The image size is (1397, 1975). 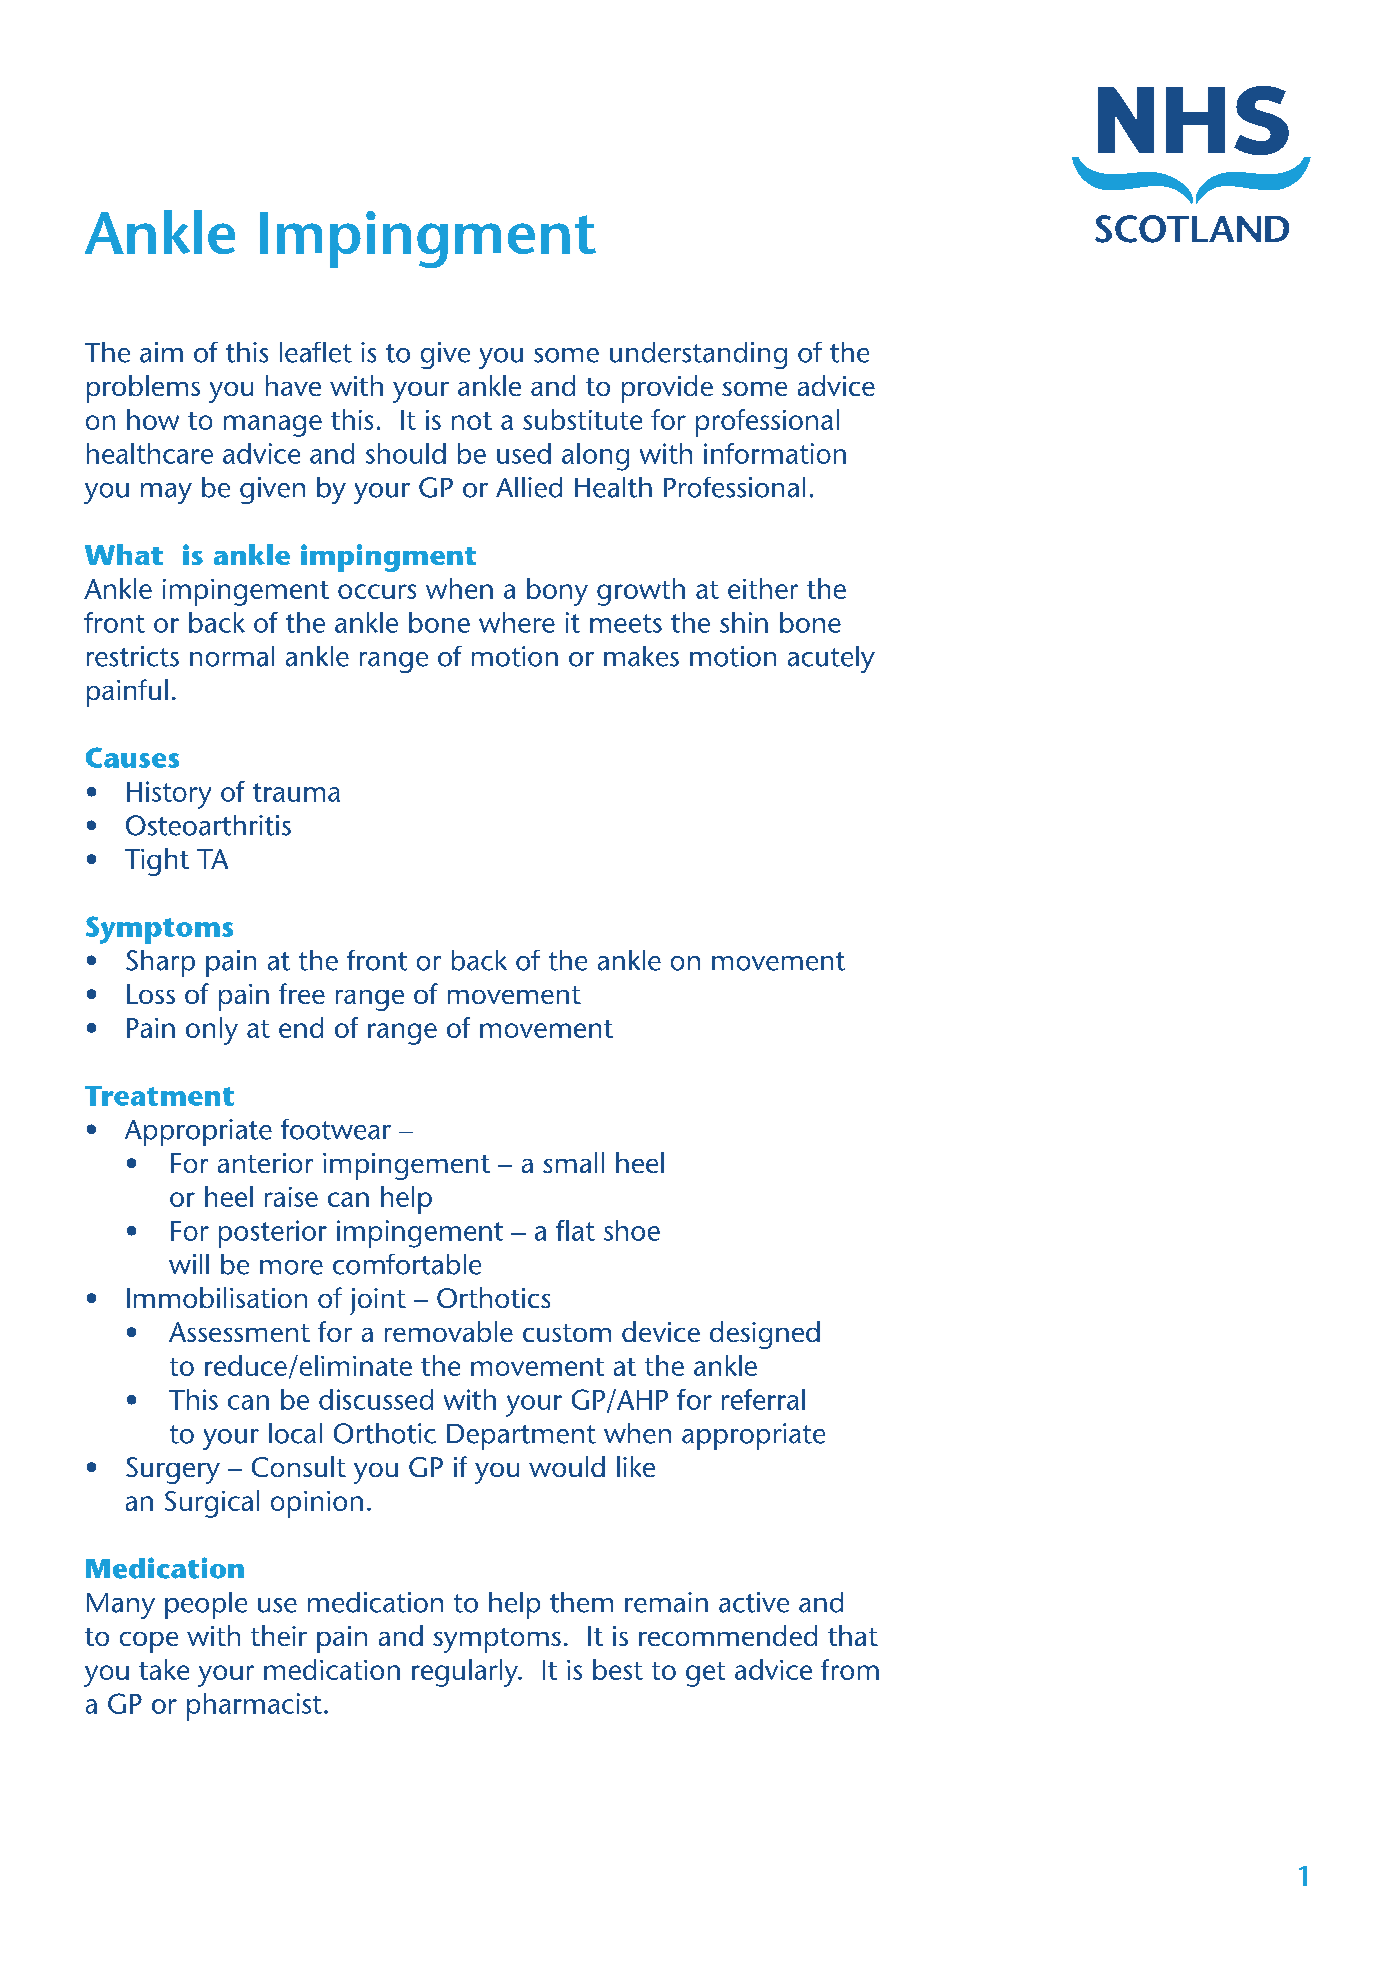 What do you see at coordinates (208, 825) in the page?
I see `Osteoarthritis` at bounding box center [208, 825].
